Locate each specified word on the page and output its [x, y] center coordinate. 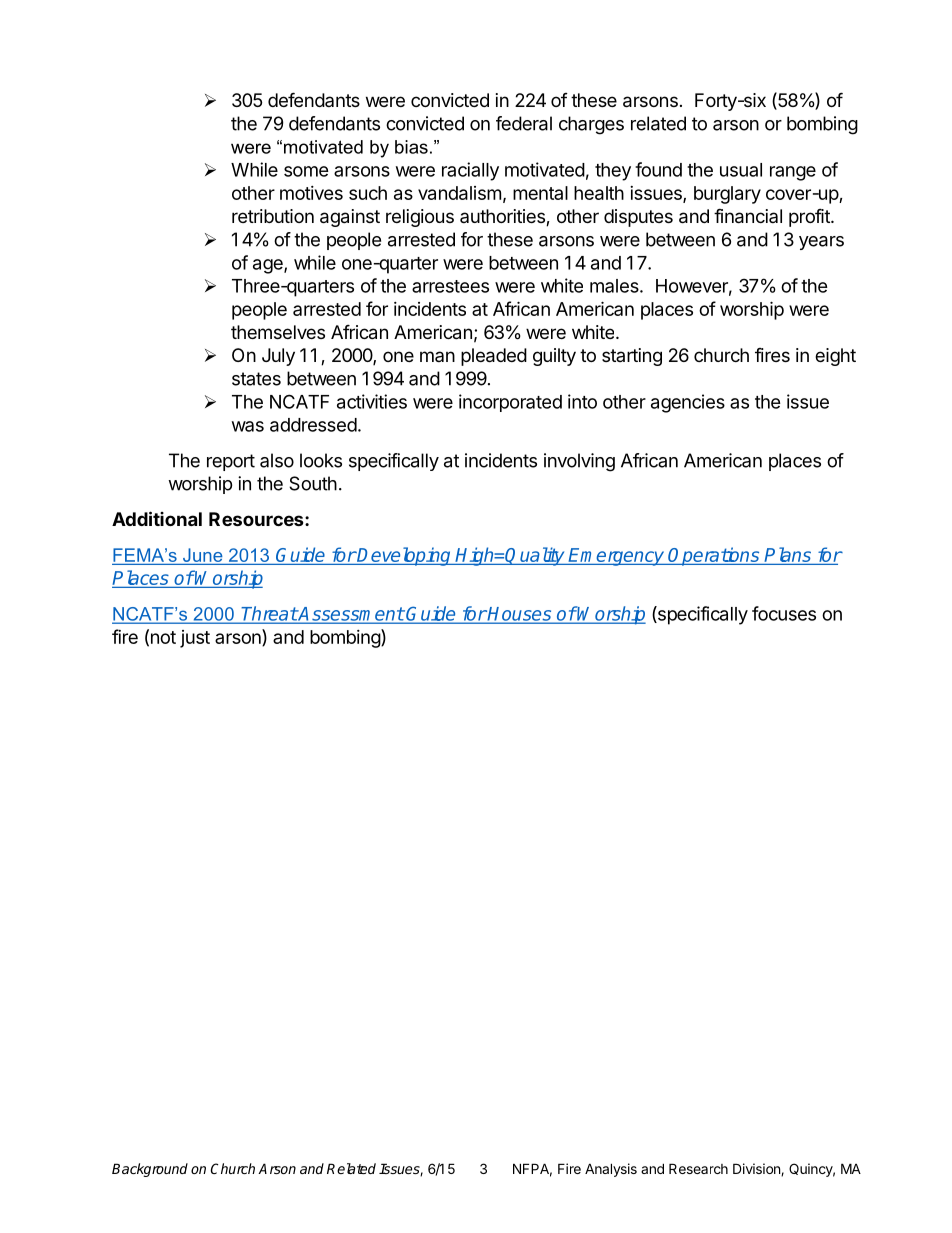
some [306, 171]
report [231, 462]
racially [470, 171]
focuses [784, 613]
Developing [405, 556]
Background [150, 1170]
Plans [787, 554]
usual [741, 170]
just [195, 639]
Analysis [611, 1170]
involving [579, 462]
